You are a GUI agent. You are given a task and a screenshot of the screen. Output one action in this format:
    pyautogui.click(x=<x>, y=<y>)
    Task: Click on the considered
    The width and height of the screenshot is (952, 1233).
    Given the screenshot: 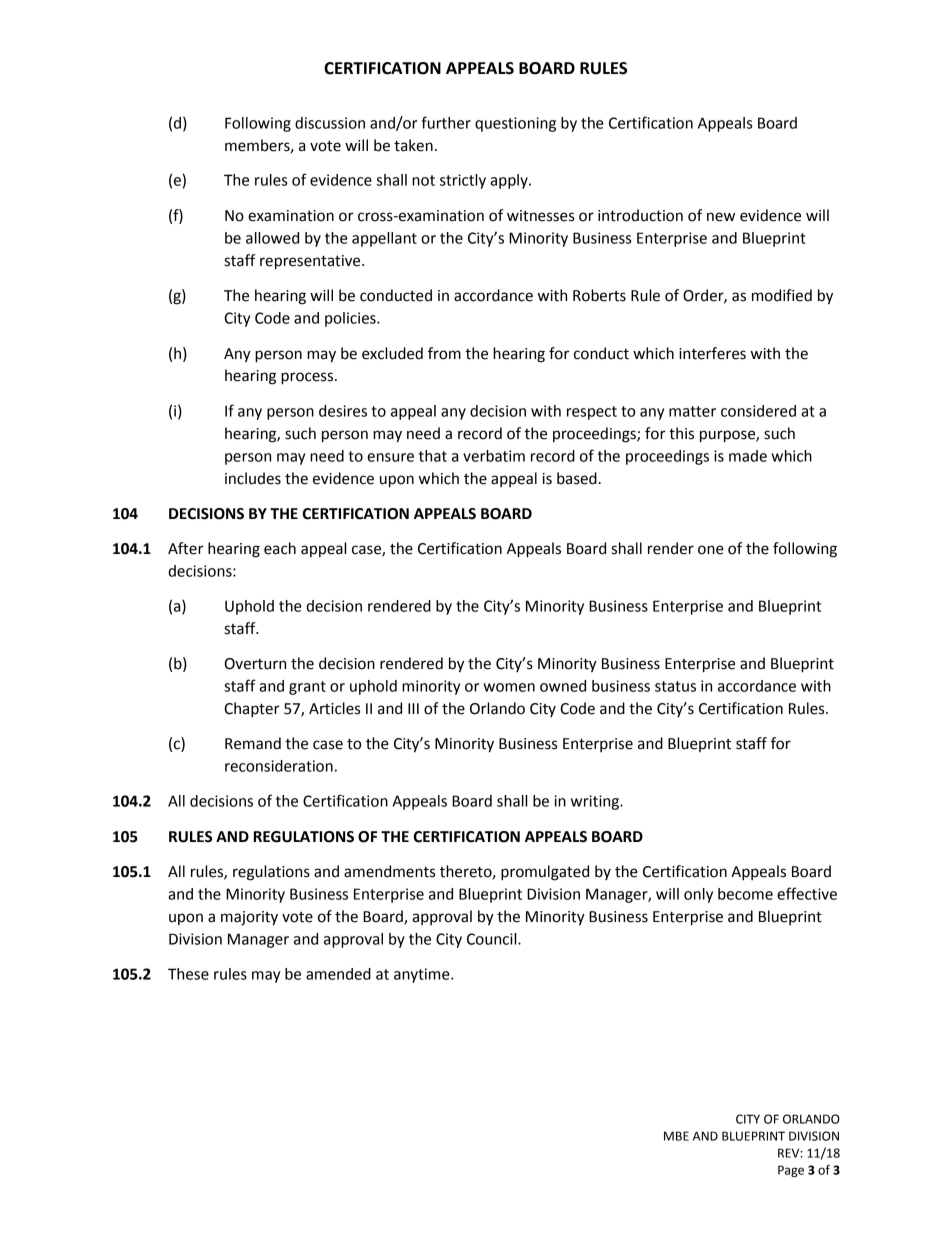 What is the action you would take?
    pyautogui.click(x=758, y=411)
